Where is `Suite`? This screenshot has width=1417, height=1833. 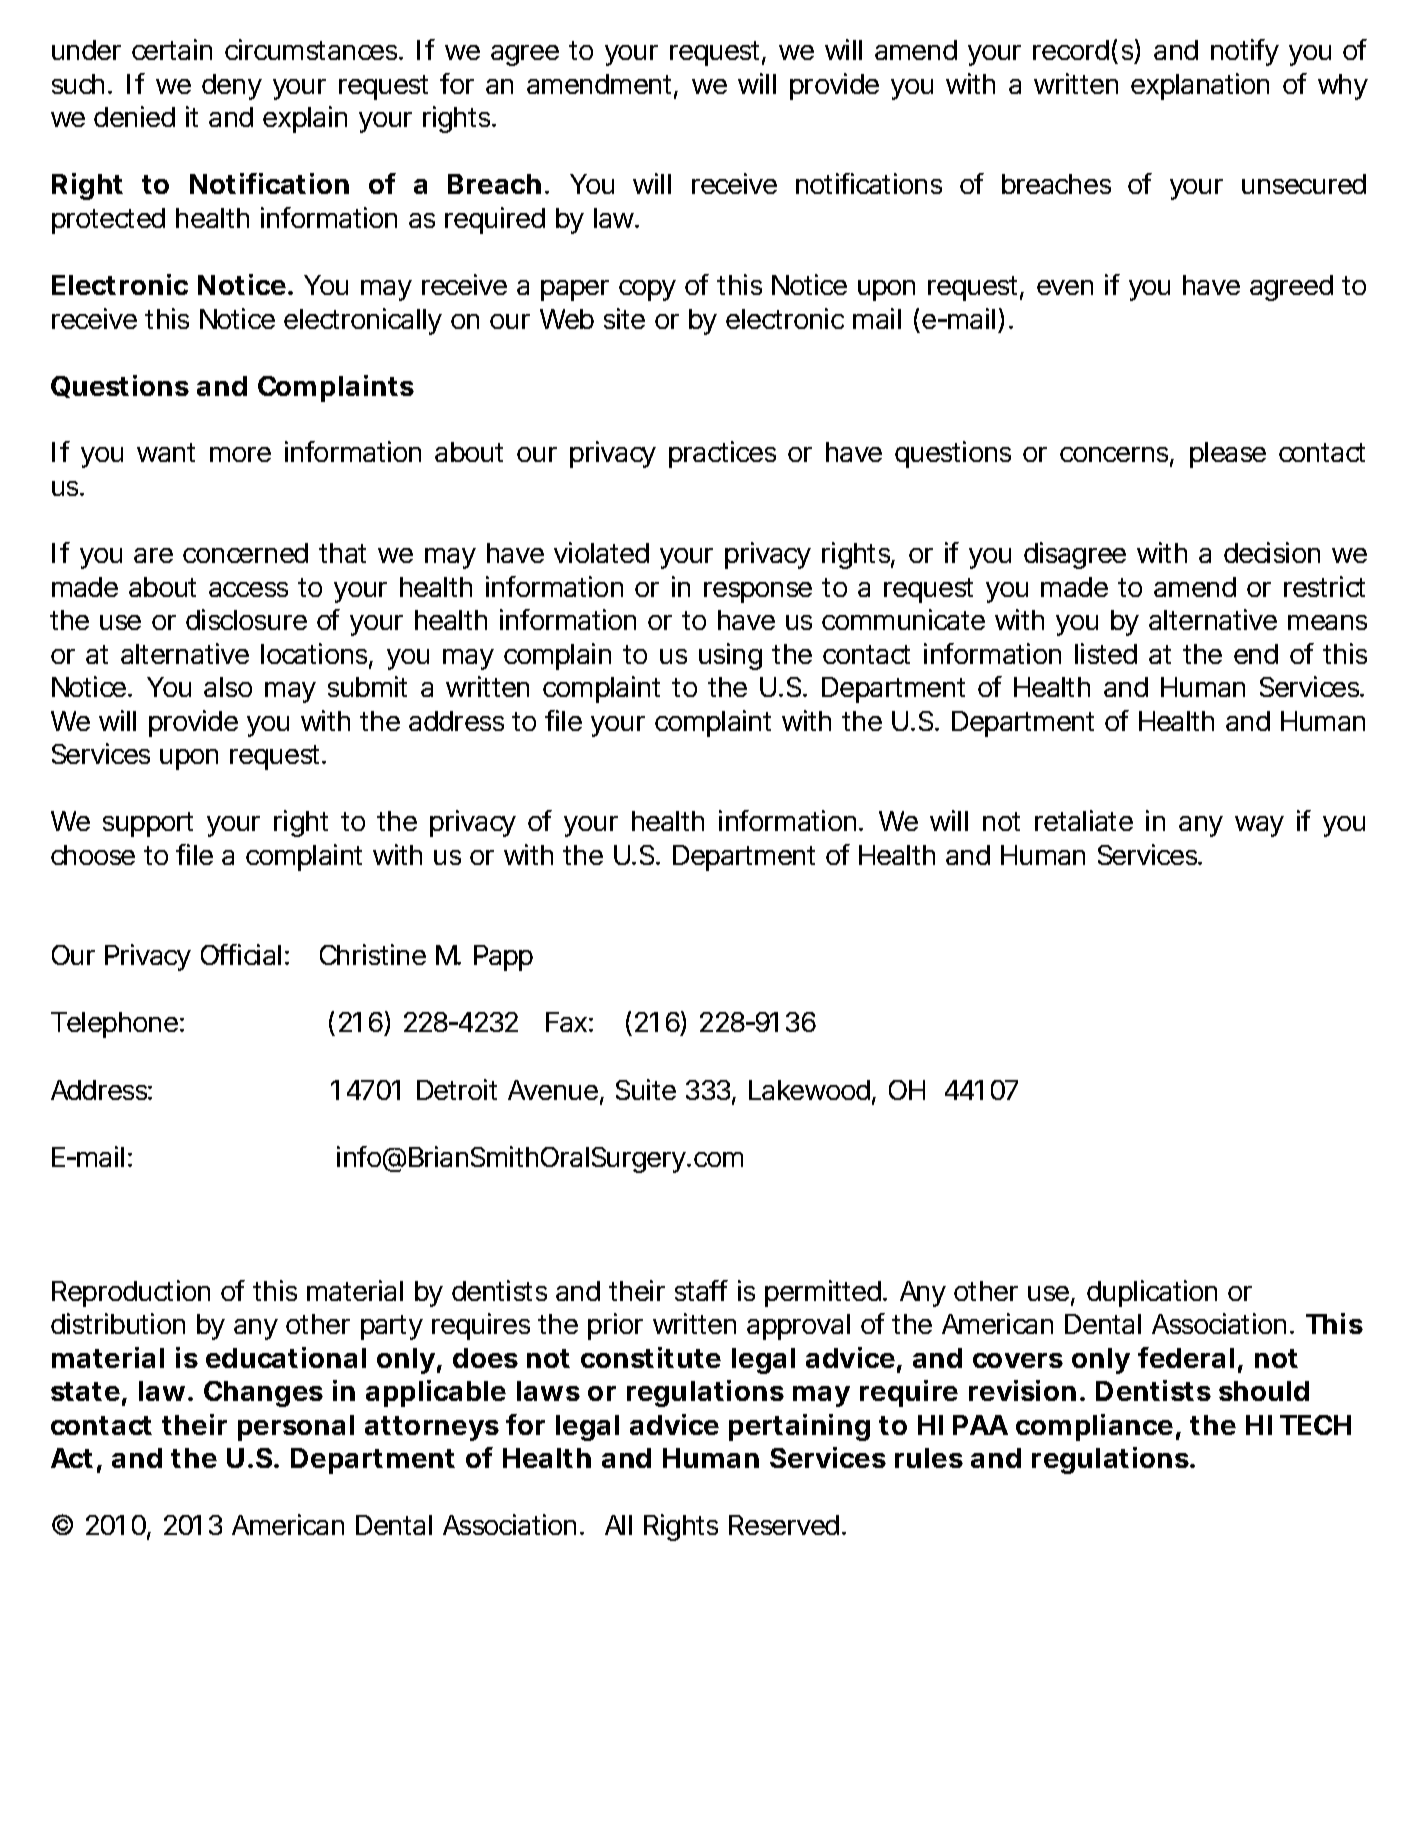
Suite is located at coordinates (646, 1089).
